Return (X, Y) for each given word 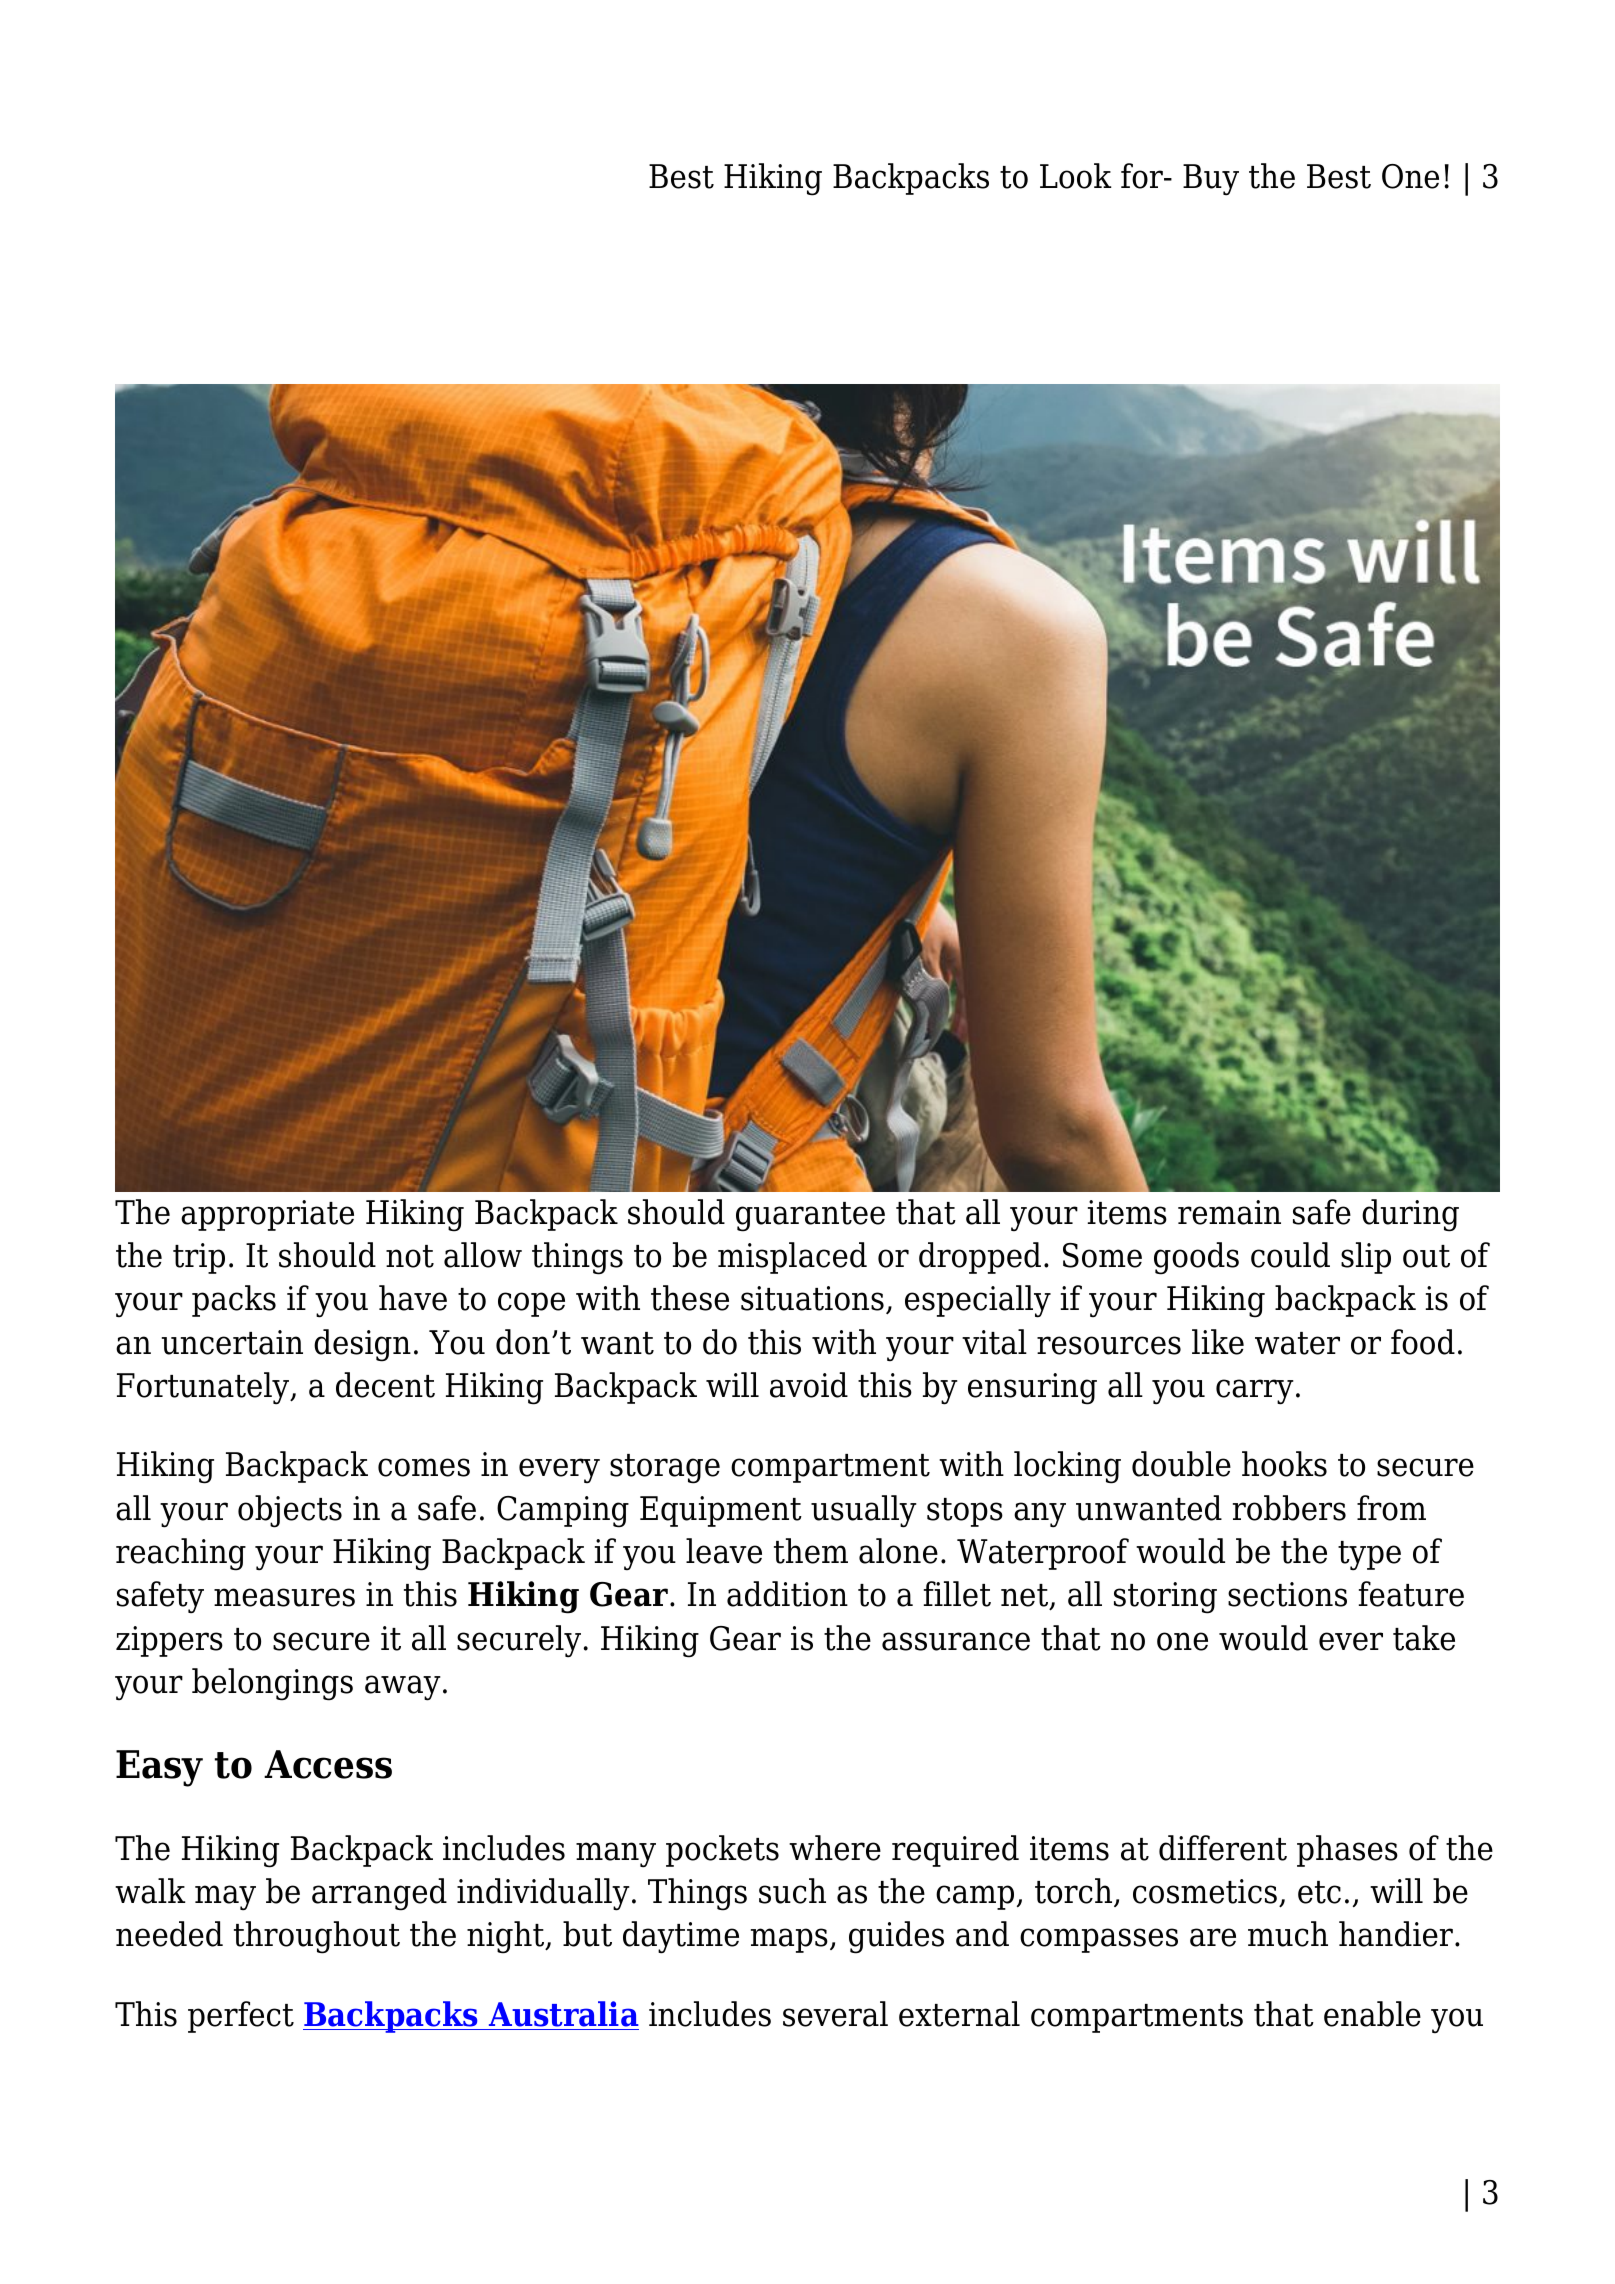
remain (1229, 1212)
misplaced (792, 1258)
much (1288, 1934)
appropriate (267, 1215)
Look (1076, 176)
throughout (317, 1937)
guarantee (810, 1217)
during (1410, 1215)
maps (789, 1940)
